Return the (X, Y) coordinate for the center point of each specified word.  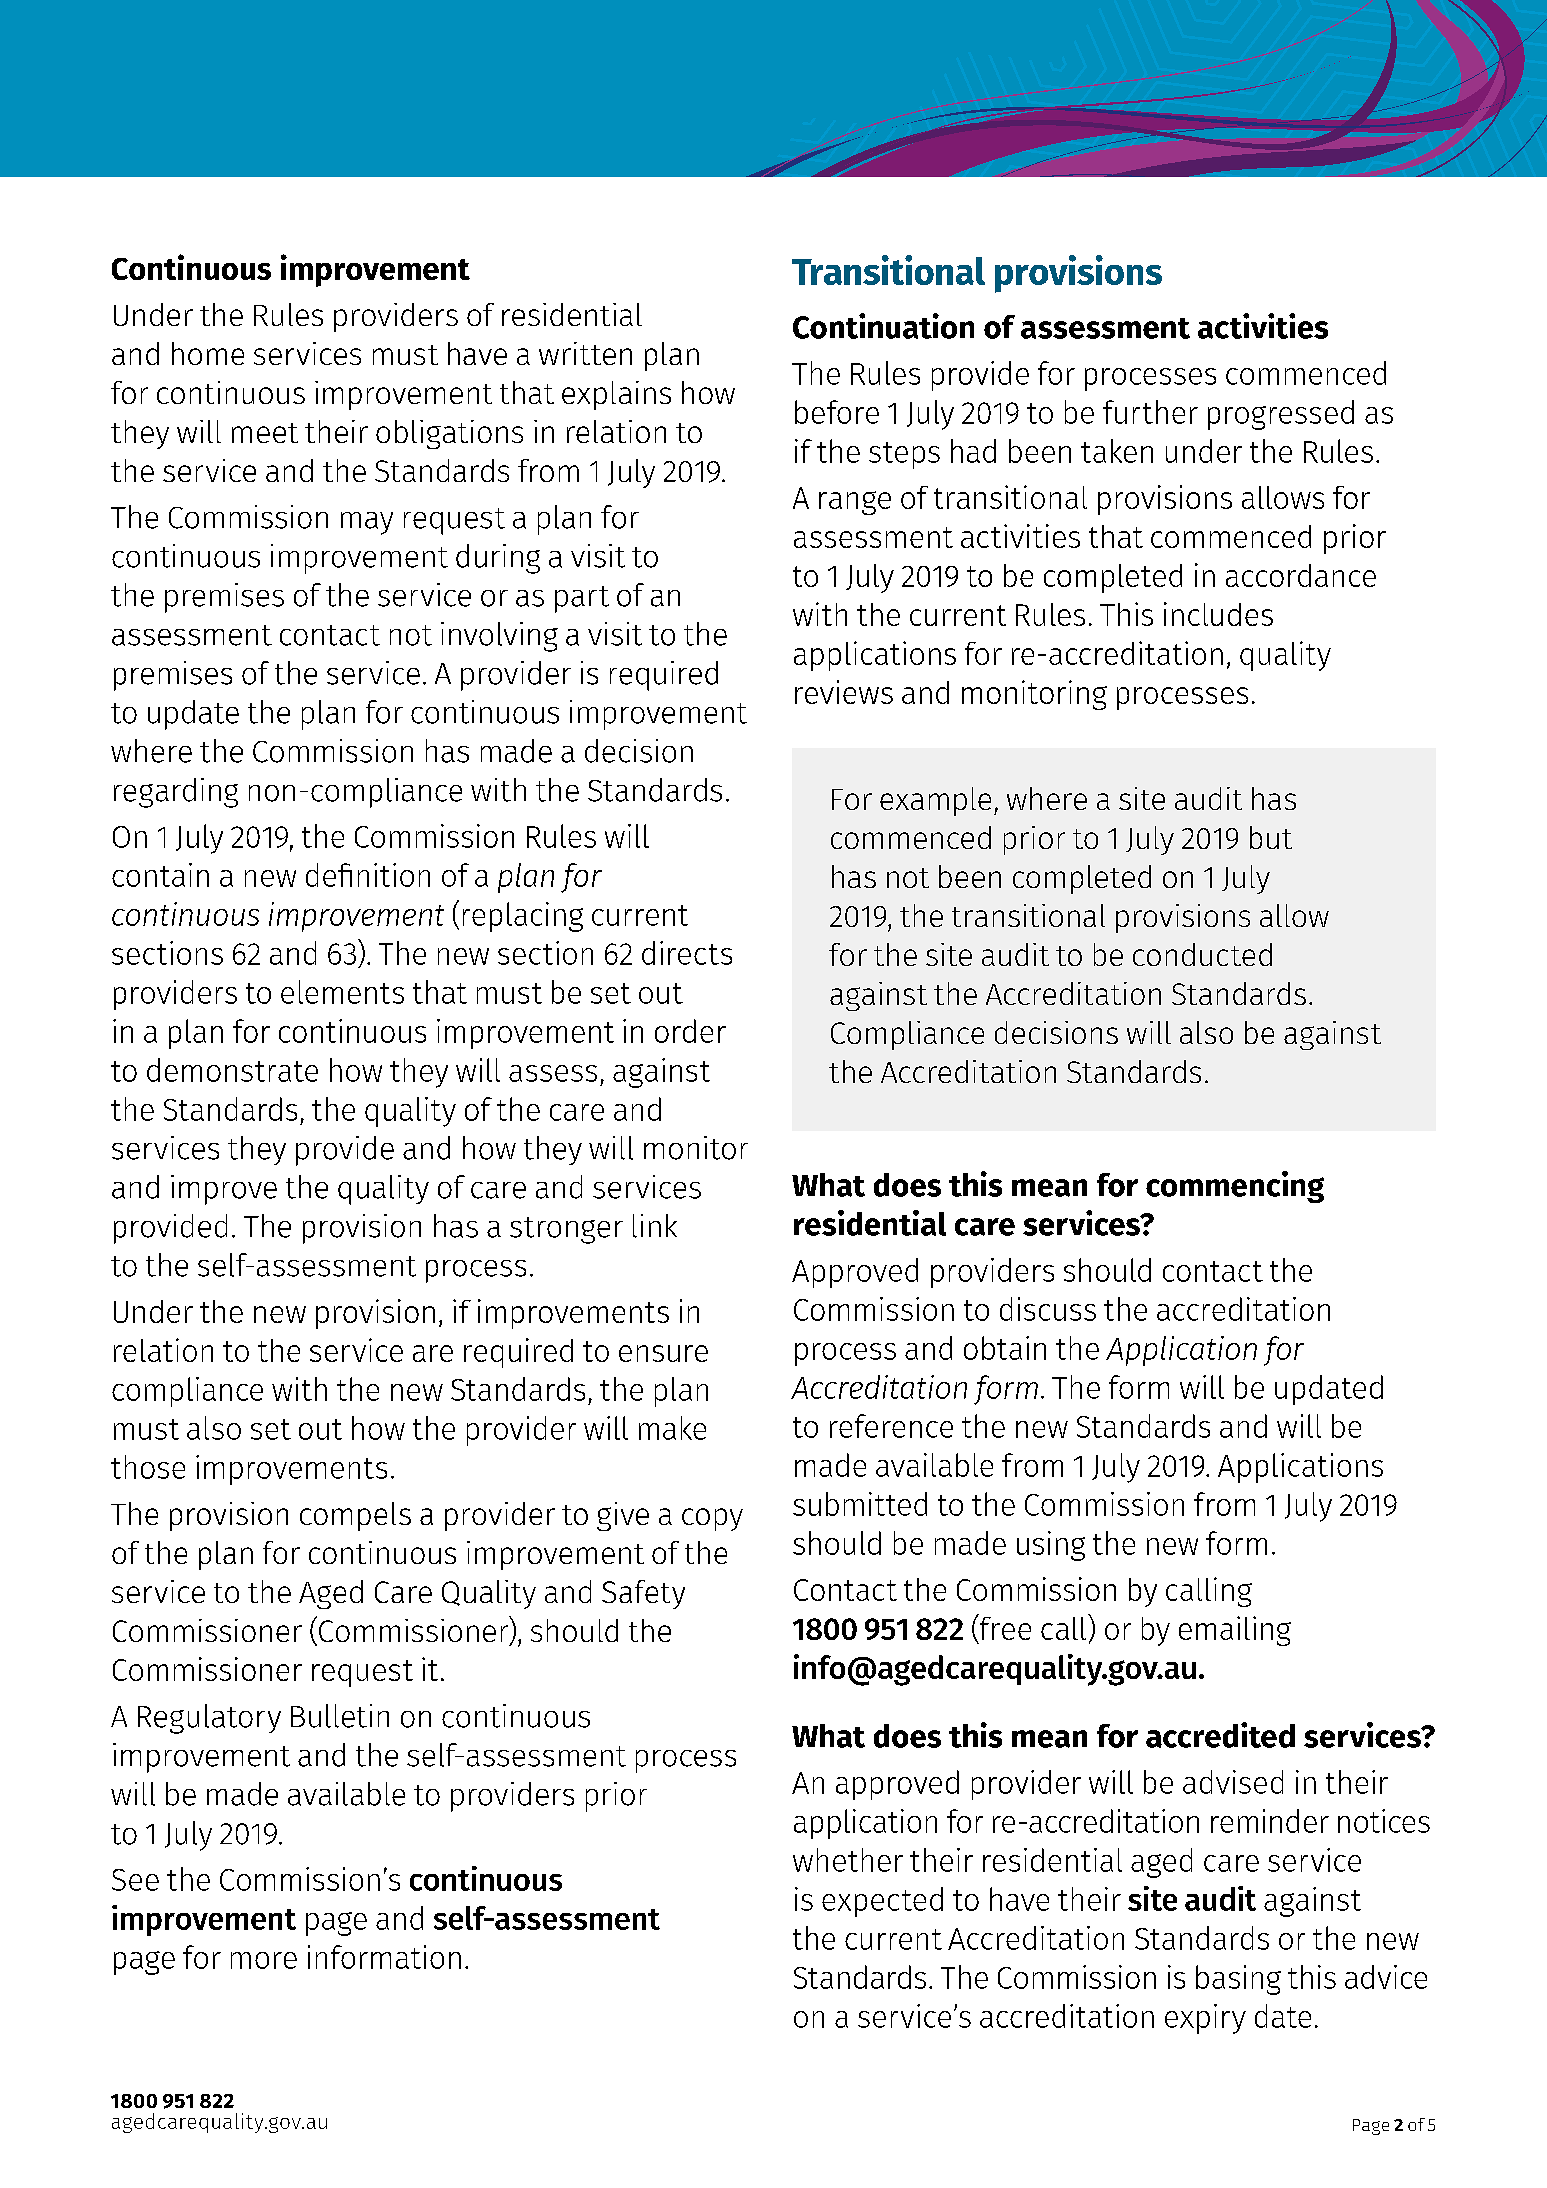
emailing (1235, 1631)
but (1271, 837)
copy (712, 1519)
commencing (1235, 1187)
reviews (844, 692)
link (655, 1226)
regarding (176, 793)
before (837, 412)
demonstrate (232, 1070)
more (264, 1960)
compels (355, 1516)
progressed (1281, 415)
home (208, 353)
